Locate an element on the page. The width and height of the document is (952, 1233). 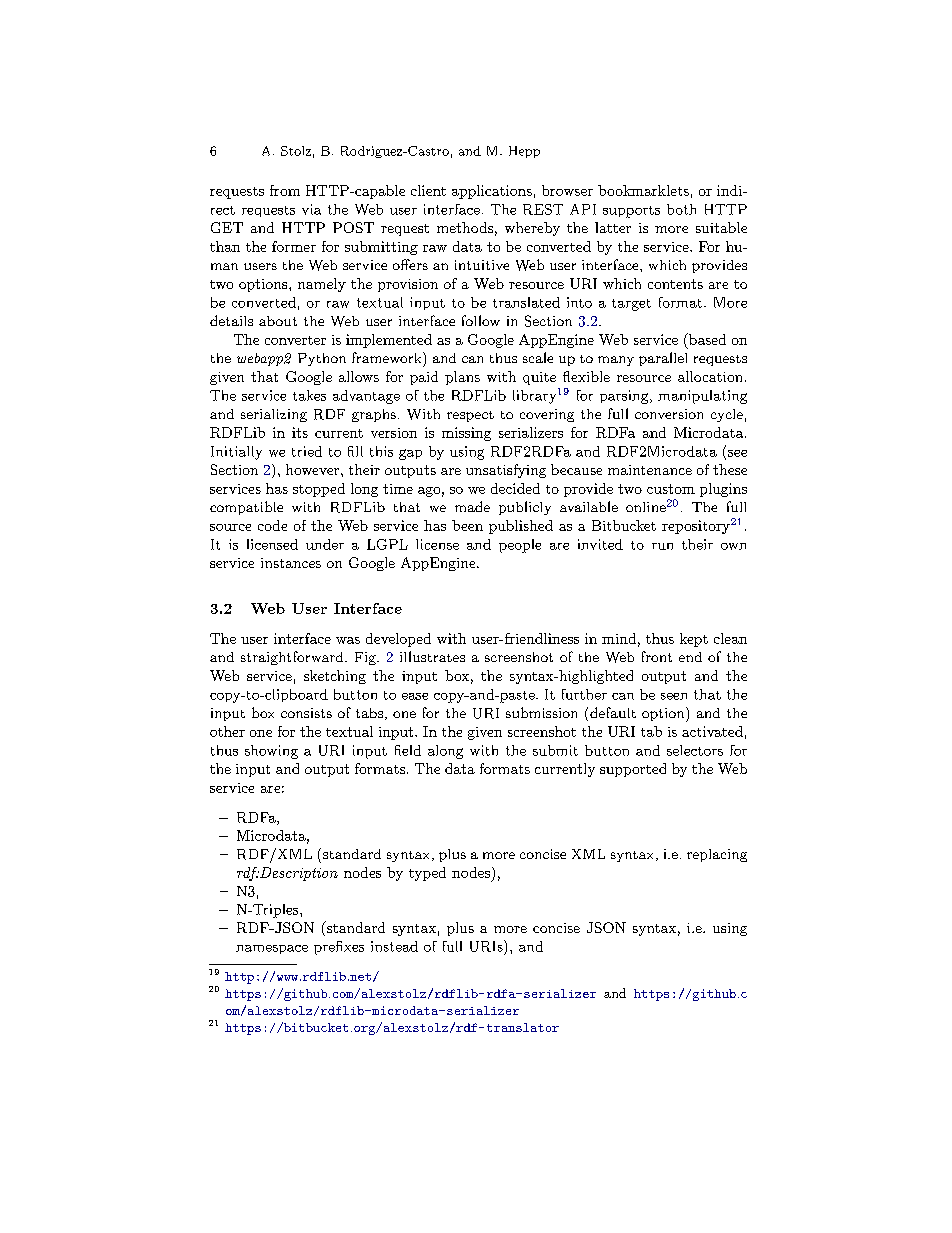
run is located at coordinates (662, 546).
